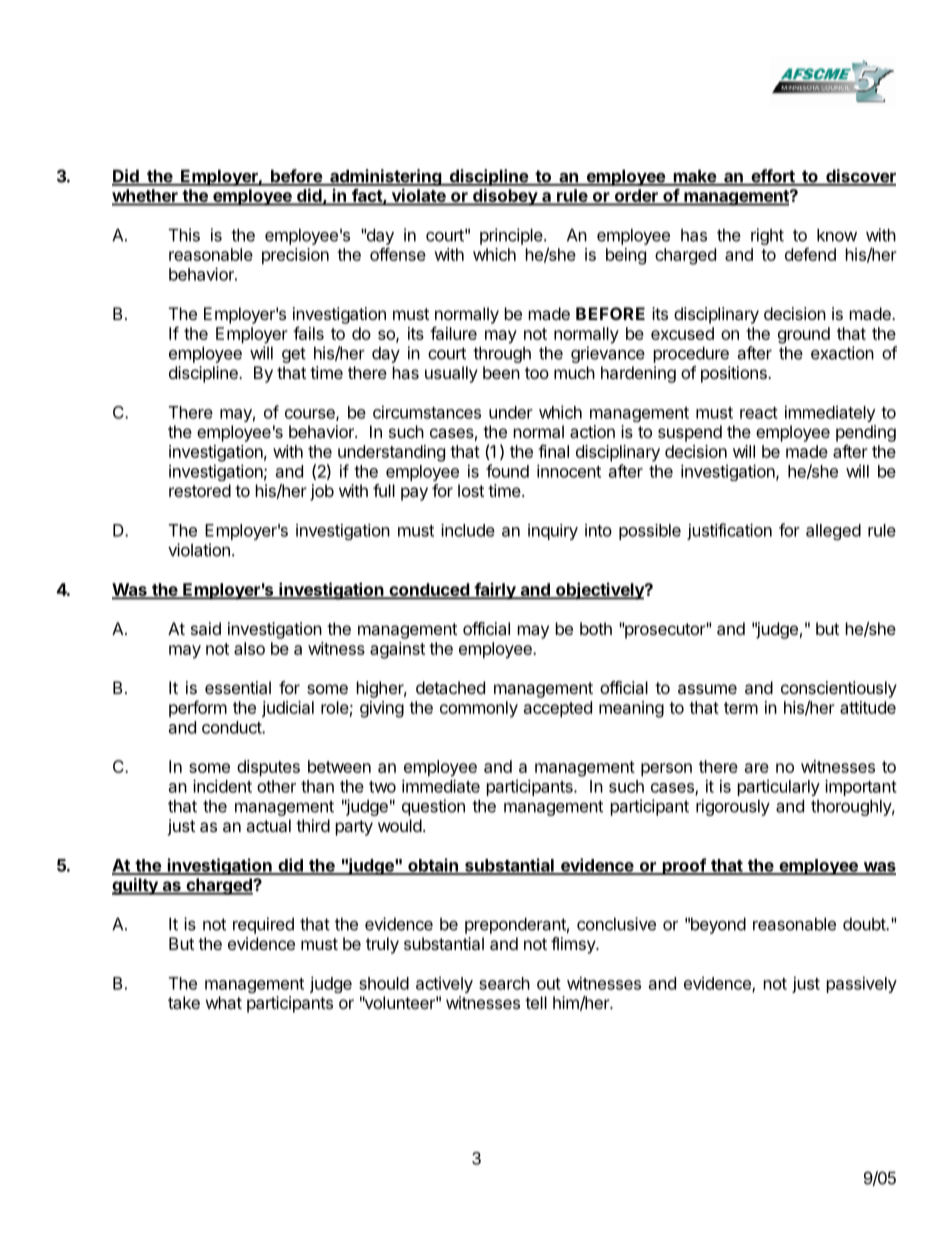  Describe the element at coordinates (773, 177) in the screenshot. I see `effort` at that location.
